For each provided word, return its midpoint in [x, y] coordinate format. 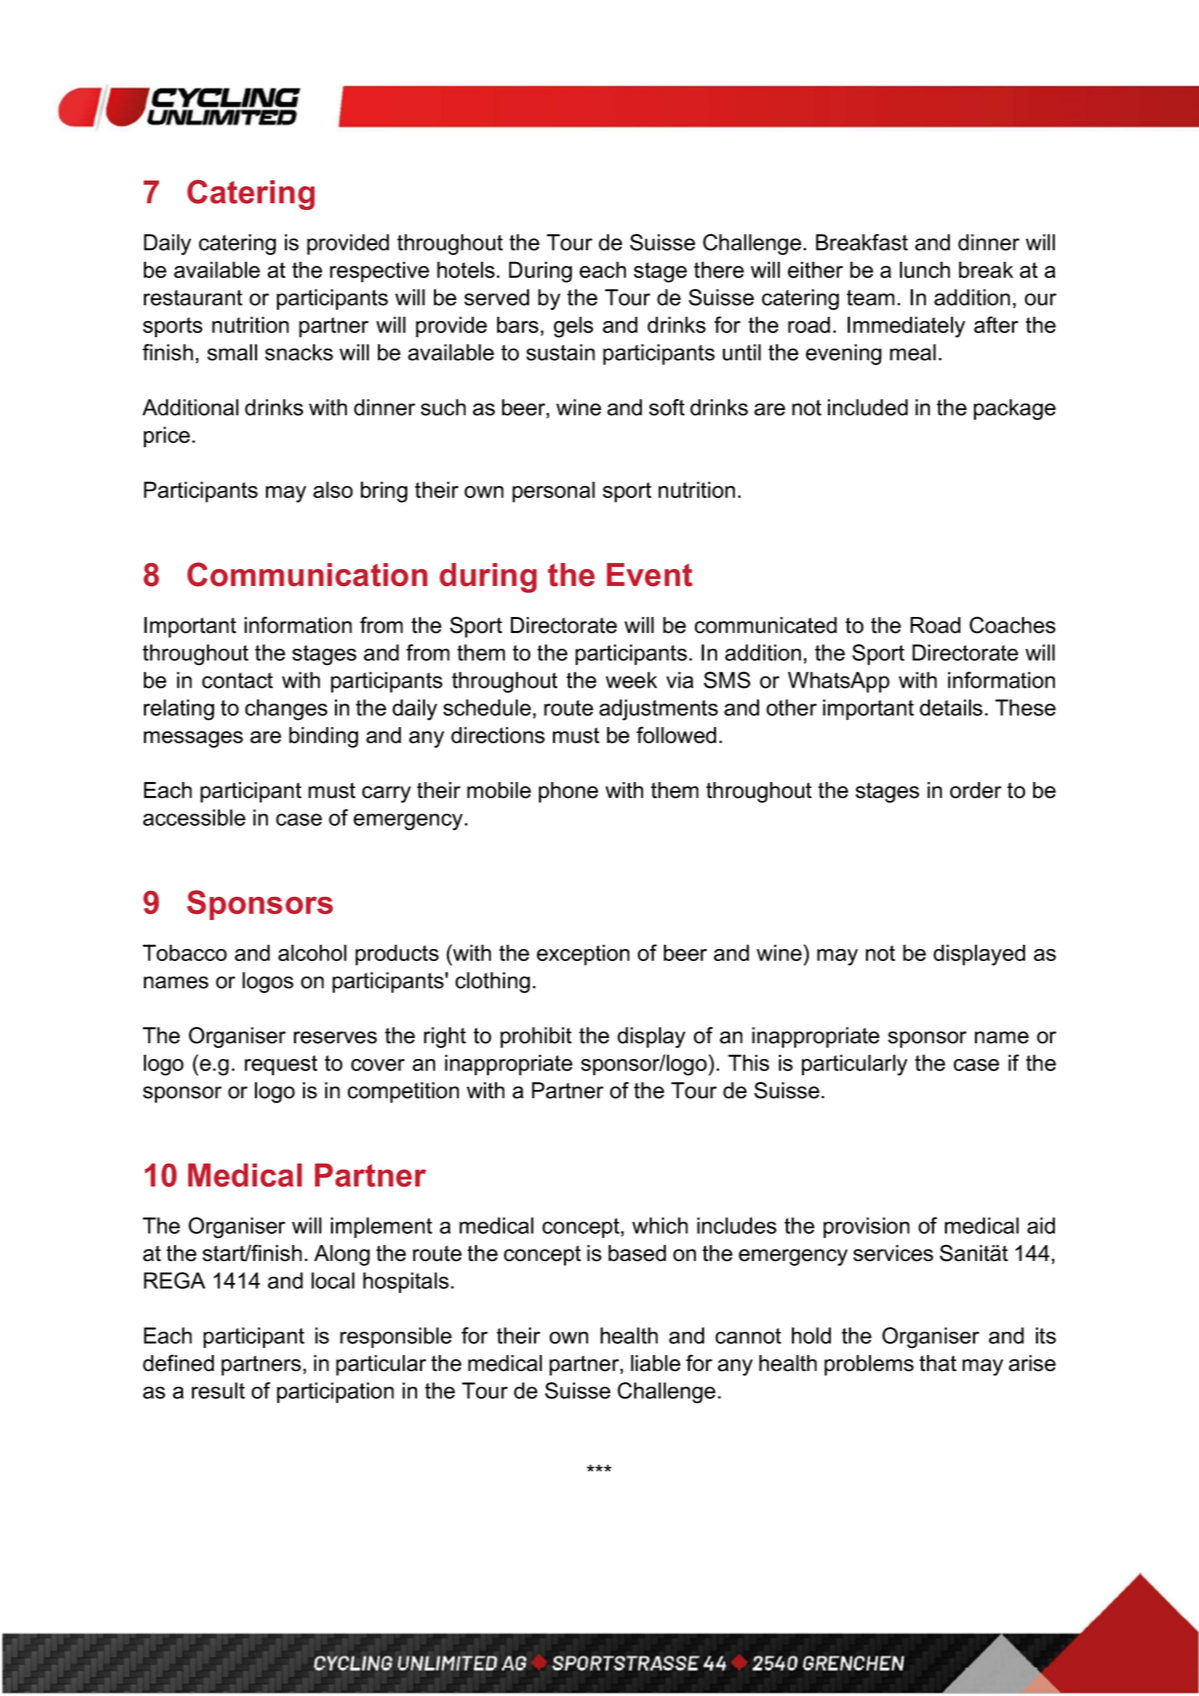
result [218, 1390]
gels [573, 327]
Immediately [906, 327]
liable [656, 1363]
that [938, 1363]
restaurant [193, 298]
